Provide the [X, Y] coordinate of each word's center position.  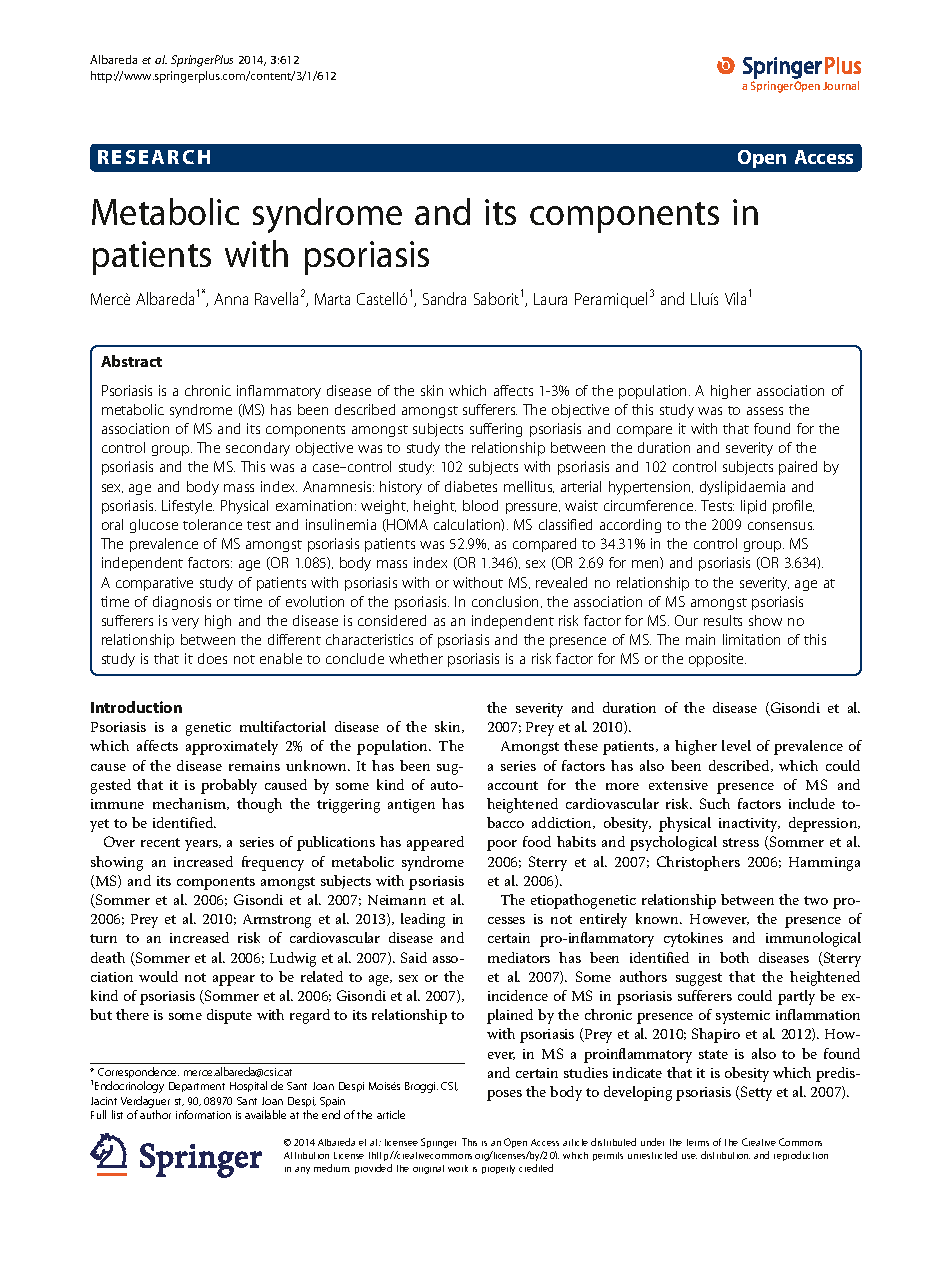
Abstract [131, 361]
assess [765, 411]
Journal [841, 85]
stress [741, 842]
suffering [496, 430]
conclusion [507, 602]
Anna [231, 299]
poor [502, 845]
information [203, 1114]
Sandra [444, 298]
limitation [751, 639]
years [202, 845]
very [185, 623]
